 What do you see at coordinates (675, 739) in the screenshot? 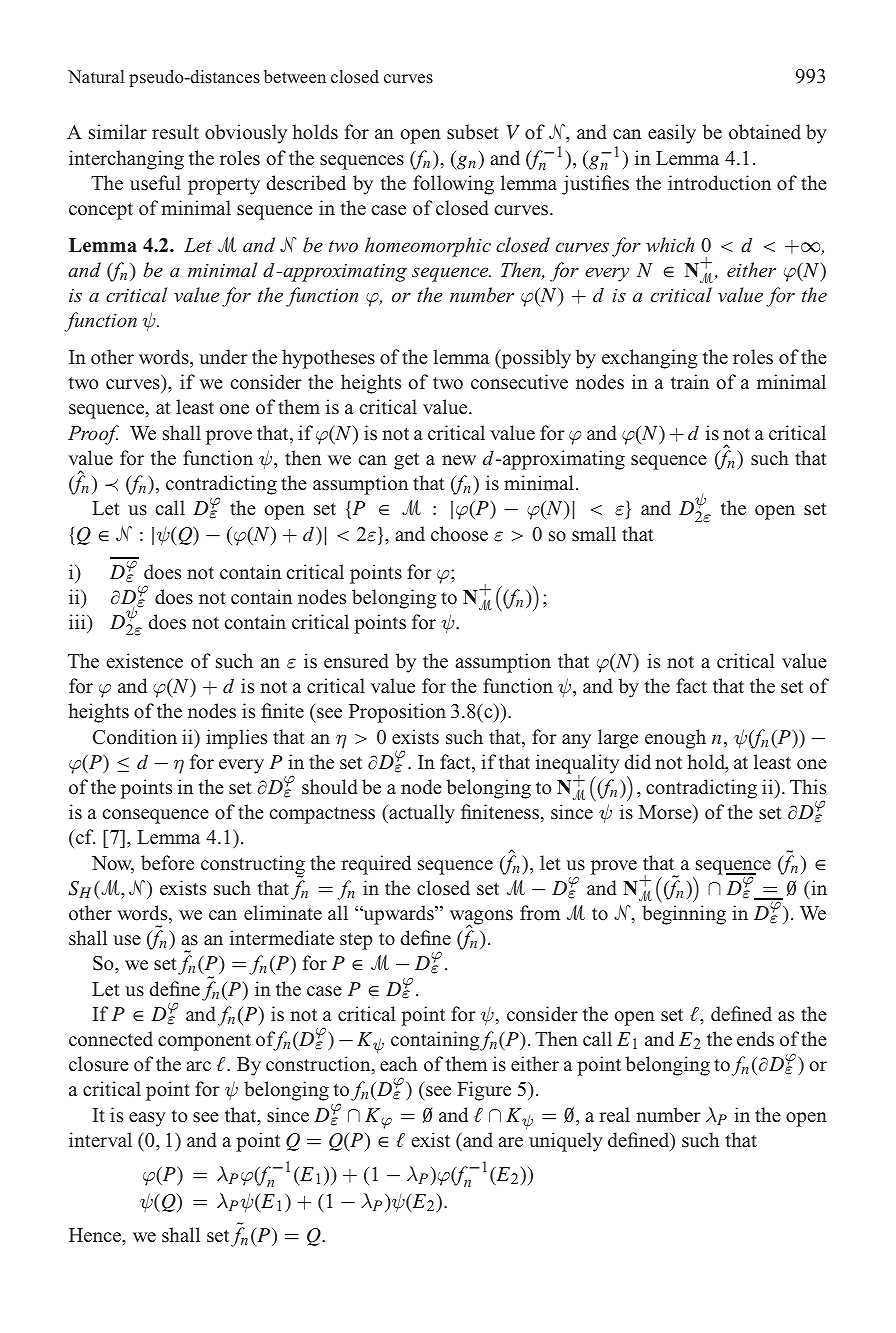
I see `enough` at bounding box center [675, 739].
